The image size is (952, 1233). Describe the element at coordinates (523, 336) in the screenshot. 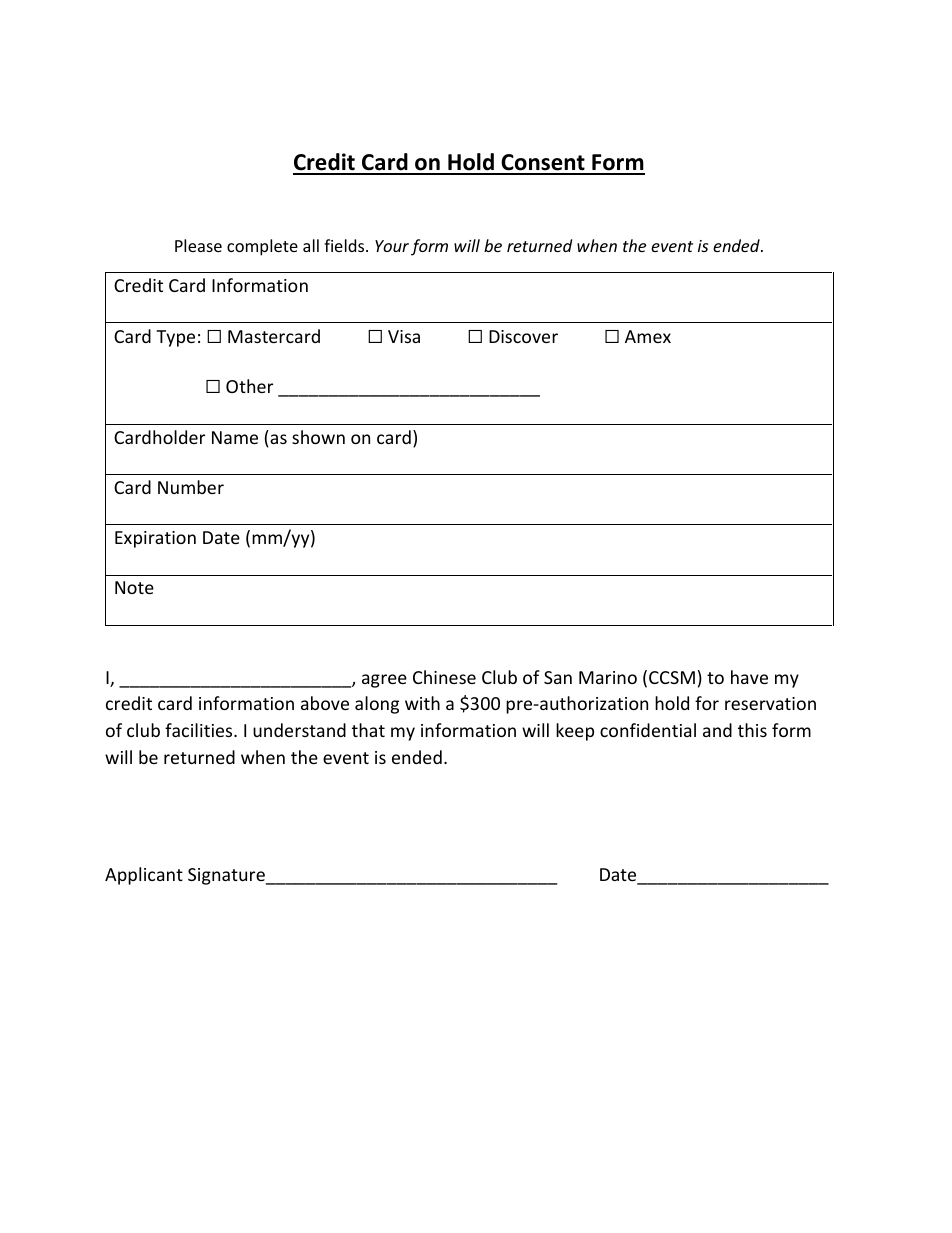

I see `Discover` at that location.
